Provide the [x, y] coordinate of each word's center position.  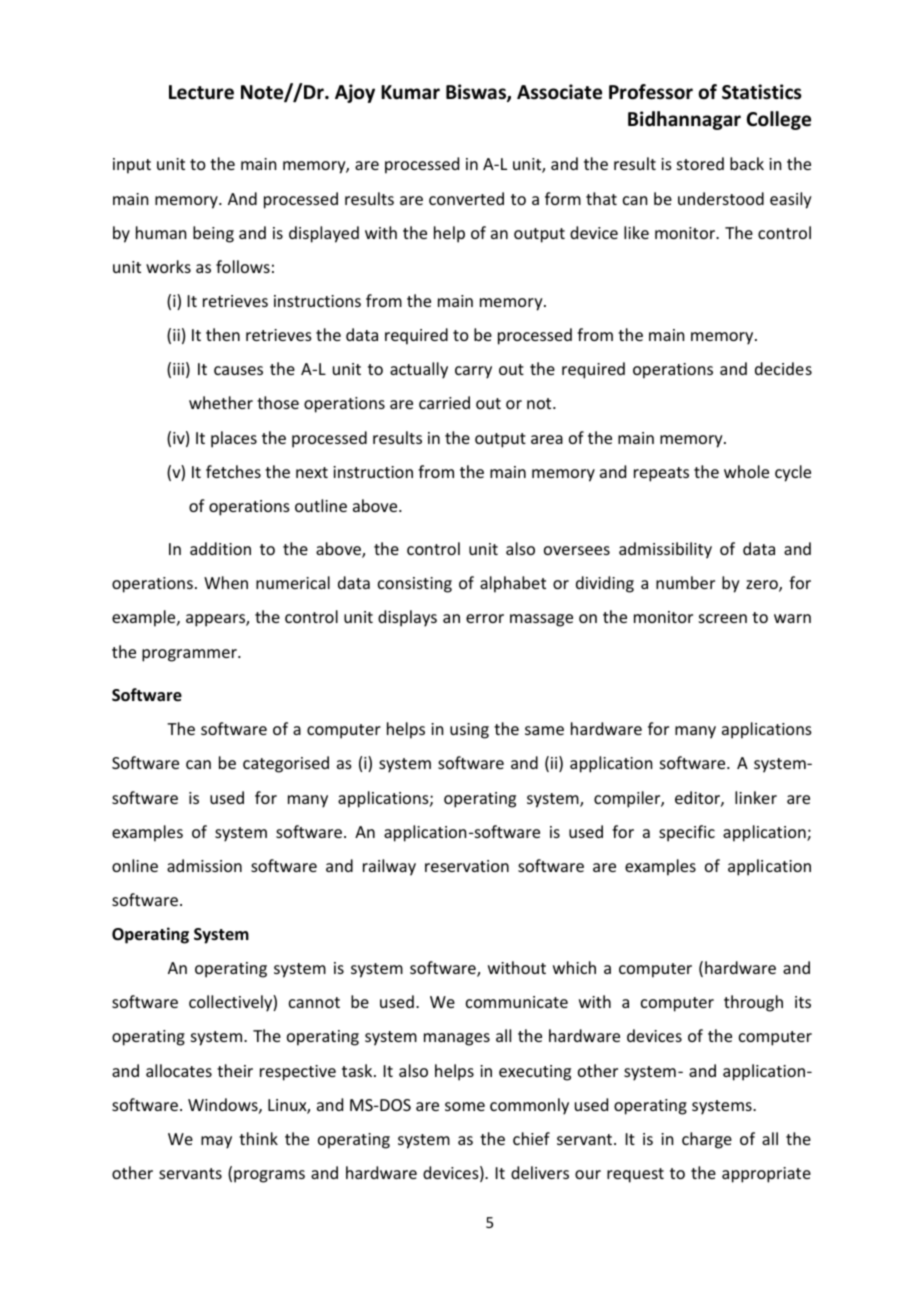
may [216, 1142]
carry [473, 372]
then [223, 334]
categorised [286, 764]
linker [756, 797]
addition [220, 548]
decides [783, 368]
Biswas [477, 93]
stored [700, 163]
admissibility [665, 550]
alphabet [513, 584]
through [753, 1003]
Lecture [201, 92]
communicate [517, 1002]
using [469, 731]
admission [204, 865]
